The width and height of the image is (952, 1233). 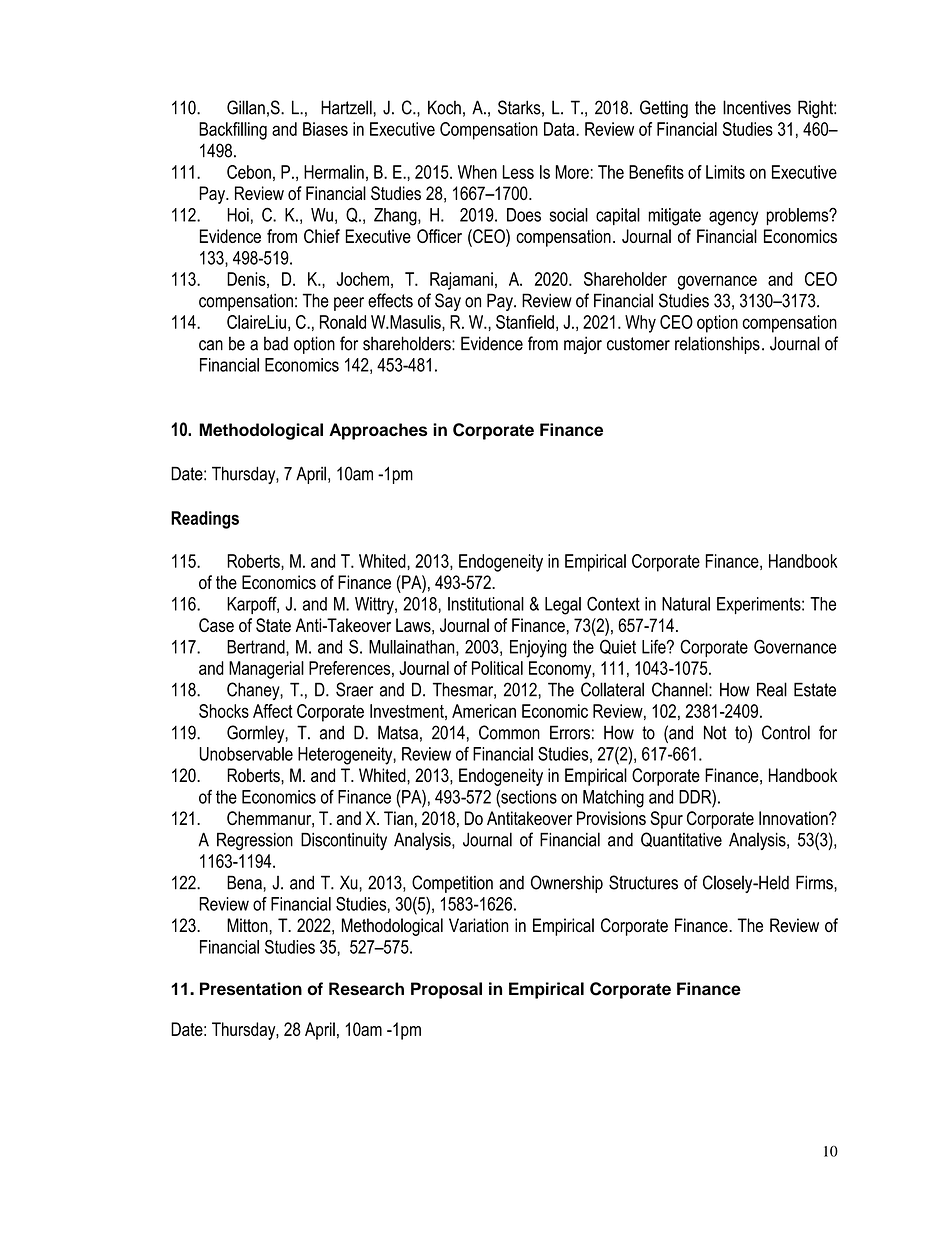 I want to click on Variation, so click(x=478, y=925).
